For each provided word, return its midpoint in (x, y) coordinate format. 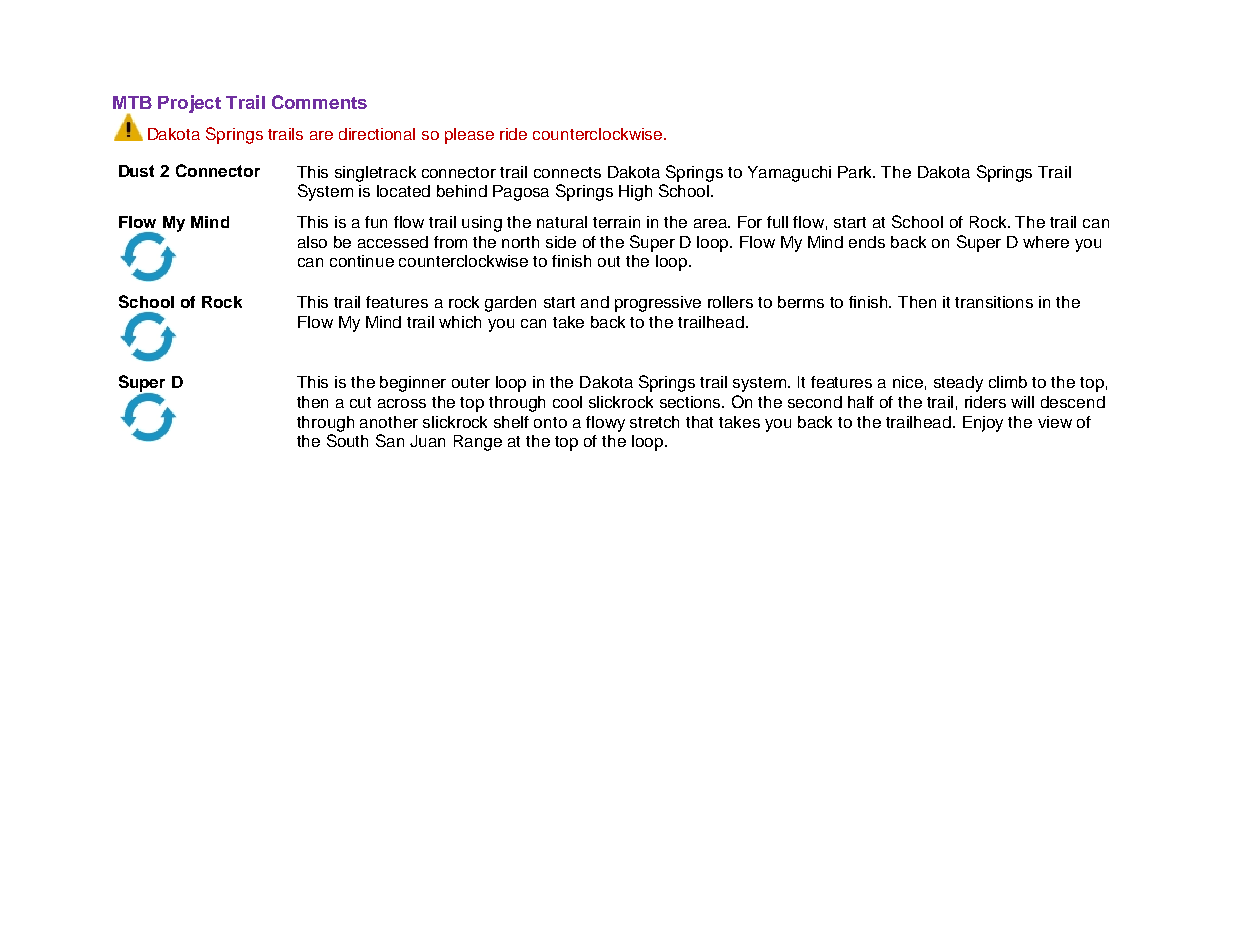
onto (550, 422)
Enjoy (983, 424)
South (347, 440)
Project (189, 104)
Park (856, 172)
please (469, 136)
